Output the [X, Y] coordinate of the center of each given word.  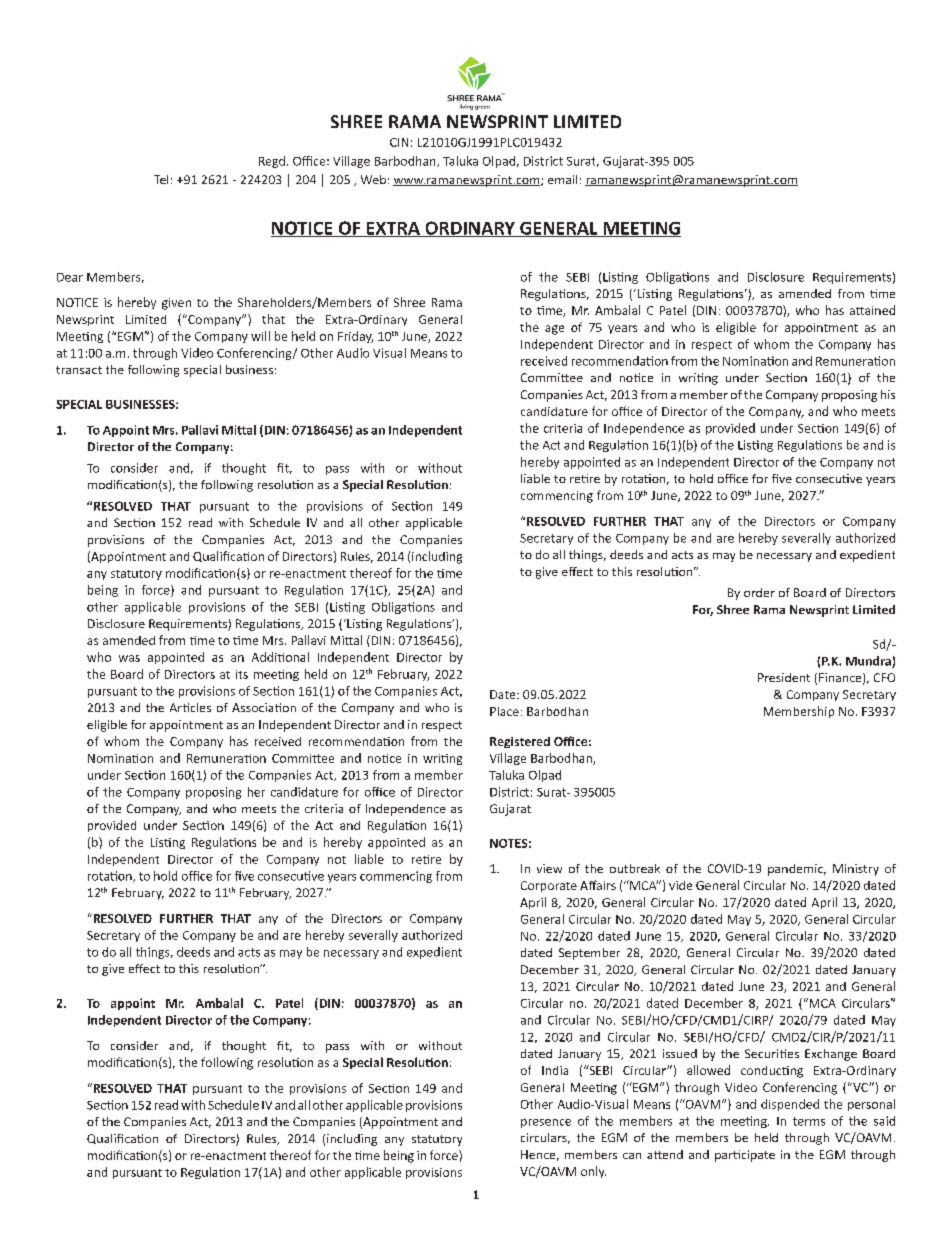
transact [79, 370]
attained [872, 310]
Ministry [856, 870]
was [129, 658]
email [562, 179]
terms [809, 1121]
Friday [355, 337]
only [593, 1172]
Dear [70, 277]
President [784, 677]
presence [546, 1123]
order [759, 592]
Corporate [549, 886]
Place [504, 711]
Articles [190, 707]
